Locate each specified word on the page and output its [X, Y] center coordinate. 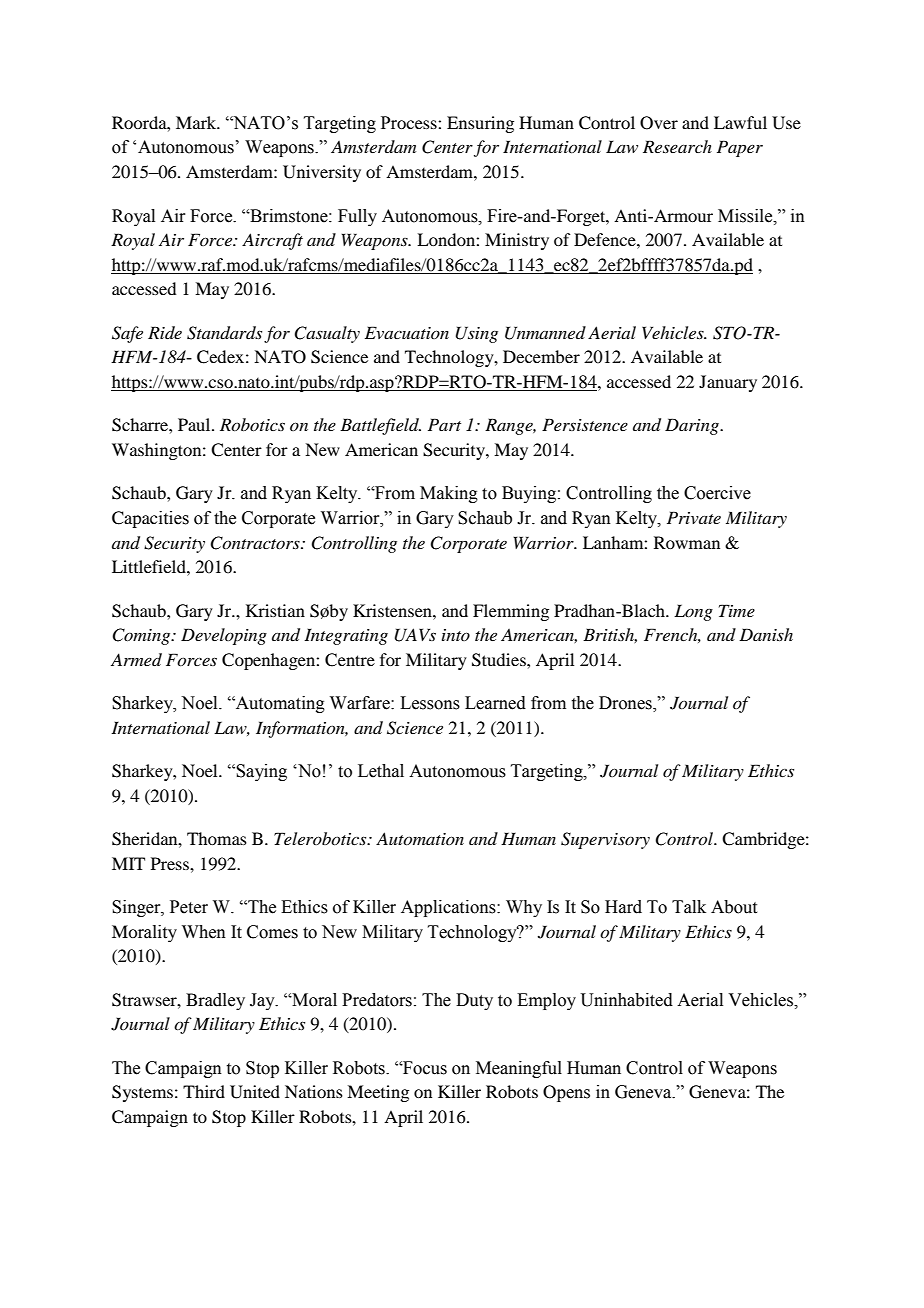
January [728, 383]
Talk [689, 907]
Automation [420, 838]
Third [204, 1091]
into [456, 635]
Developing [224, 636]
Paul [195, 424]
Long [693, 612]
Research [677, 146]
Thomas [217, 838]
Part [444, 424]
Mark [197, 122]
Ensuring [480, 124]
